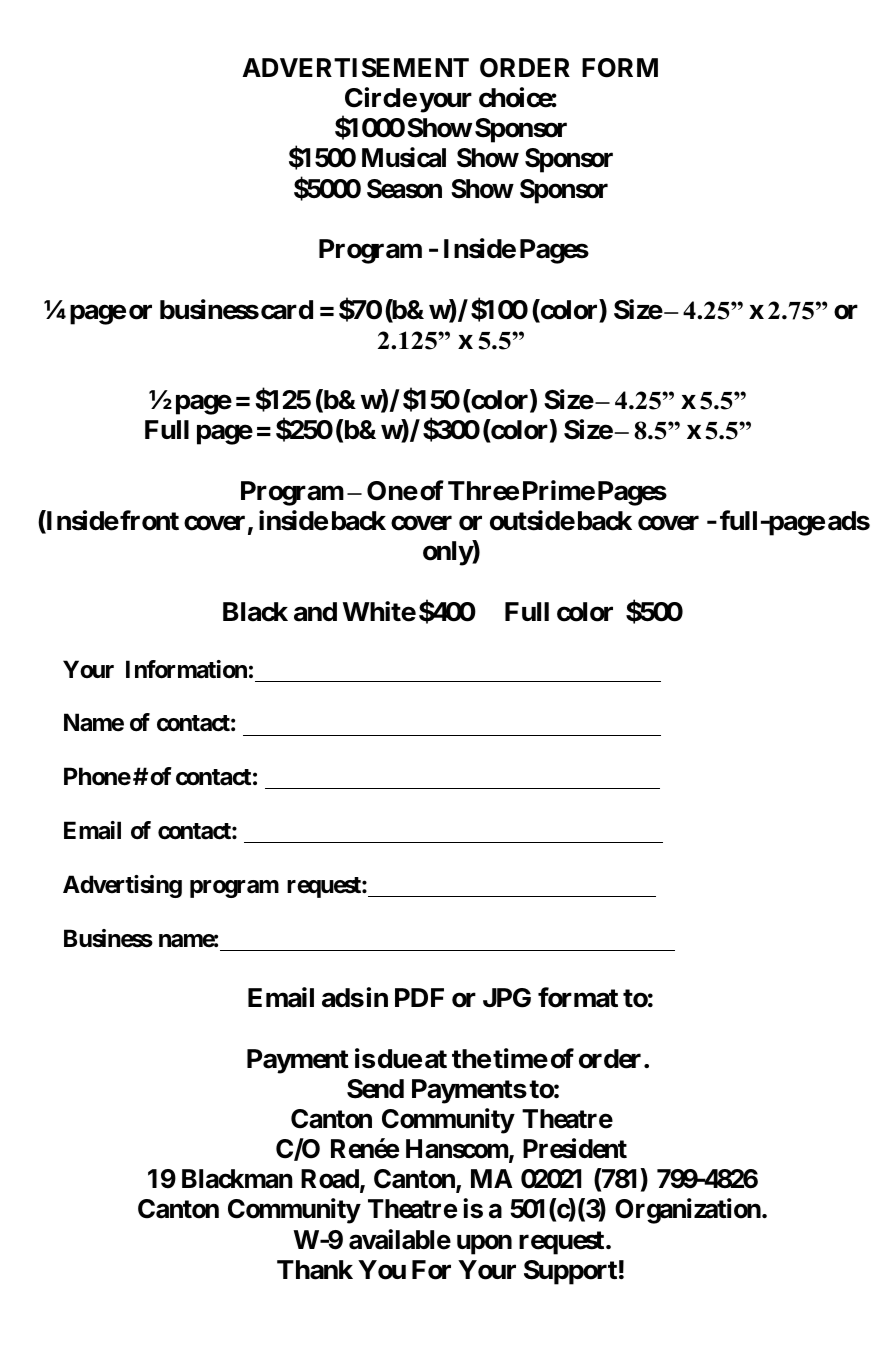 The height and width of the page is (1372, 887). Describe the element at coordinates (315, 612) in the page. I see `and` at that location.
